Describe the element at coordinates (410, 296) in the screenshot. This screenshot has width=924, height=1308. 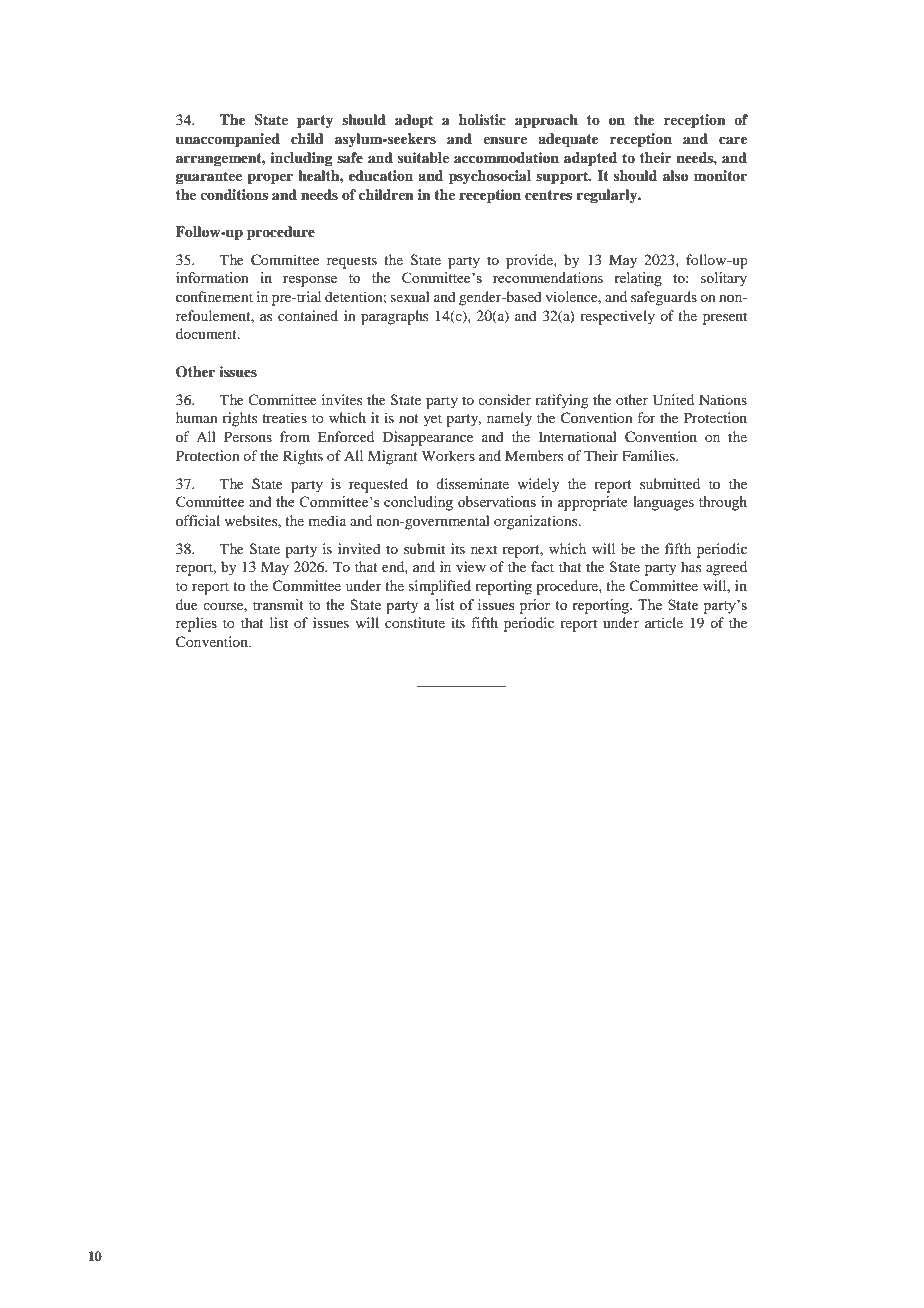
I see `sexual` at that location.
